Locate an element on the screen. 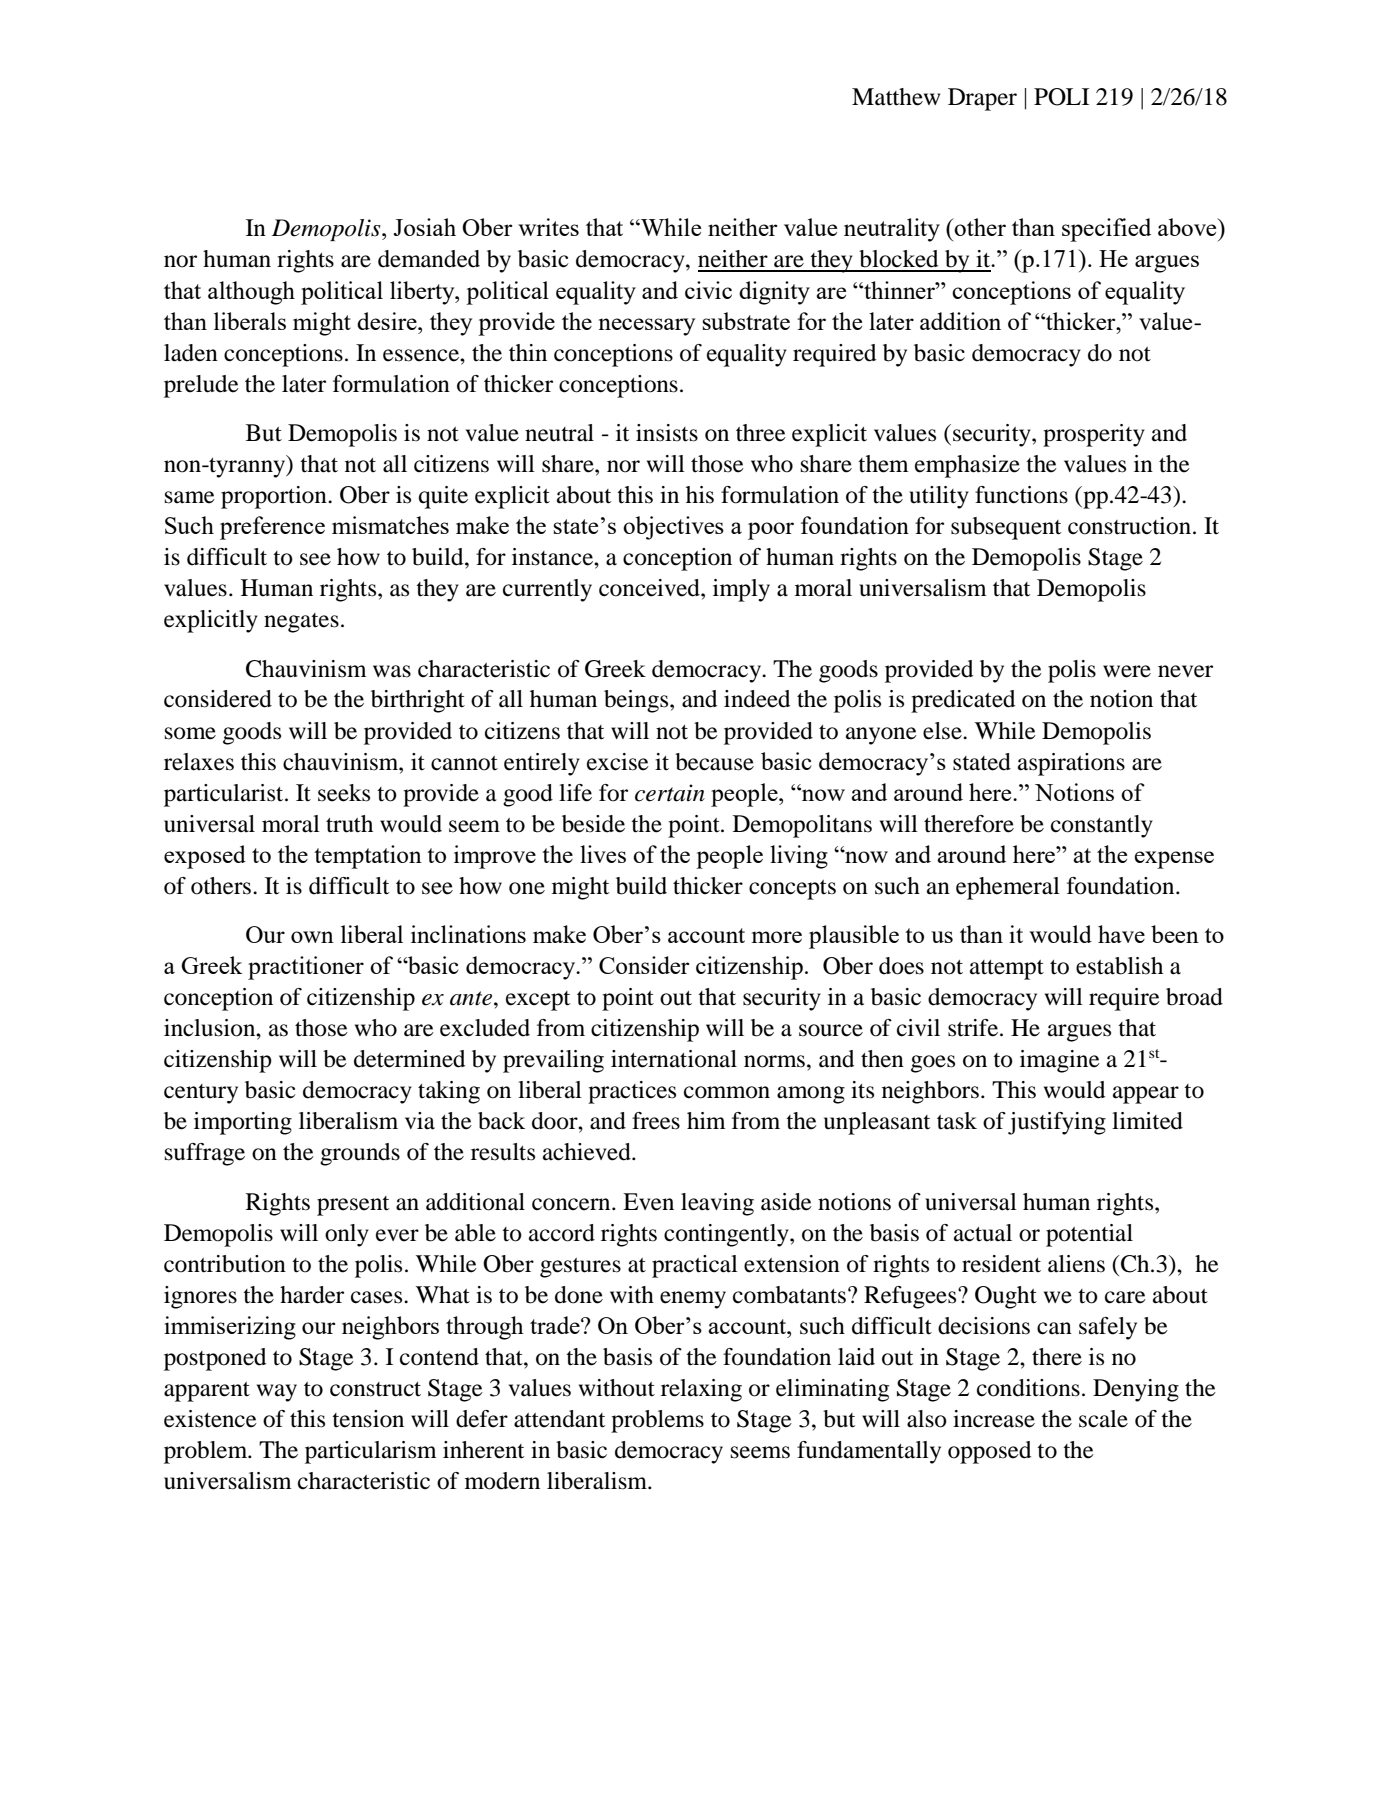 The width and height of the screenshot is (1391, 1801). him is located at coordinates (706, 1120).
